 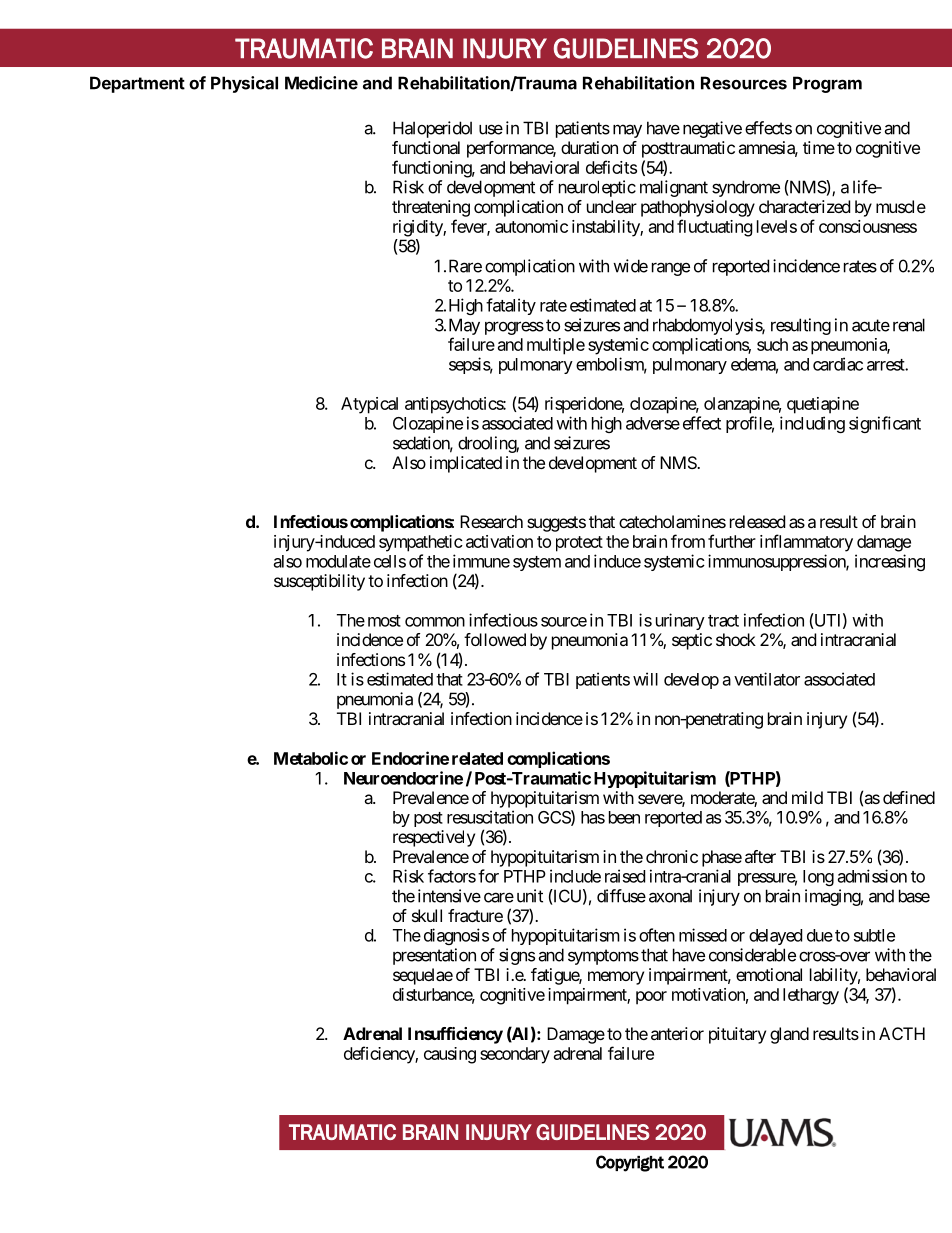 What do you see at coordinates (515, 1055) in the screenshot?
I see `secondary` at bounding box center [515, 1055].
